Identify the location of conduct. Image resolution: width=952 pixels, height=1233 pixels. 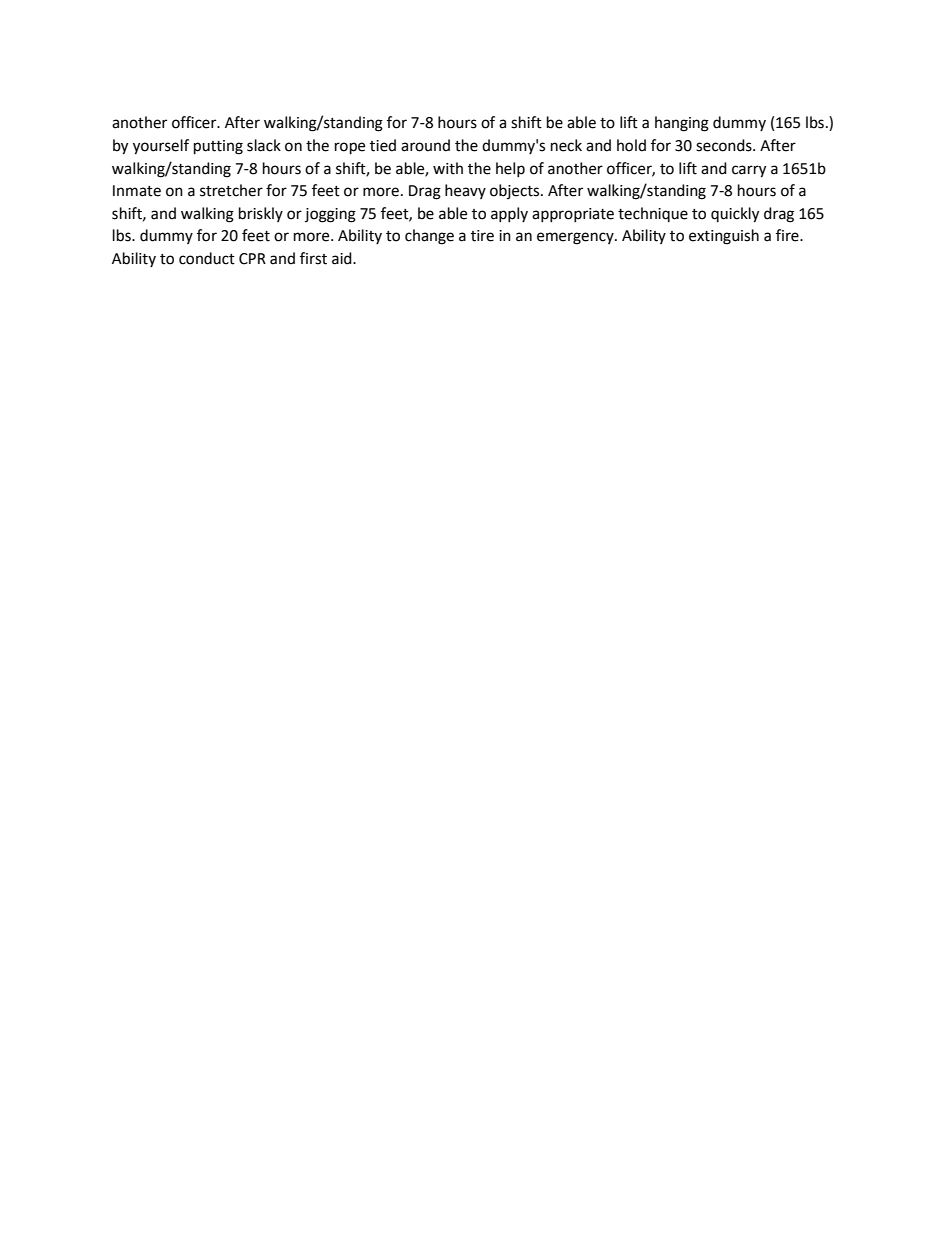
(207, 258).
